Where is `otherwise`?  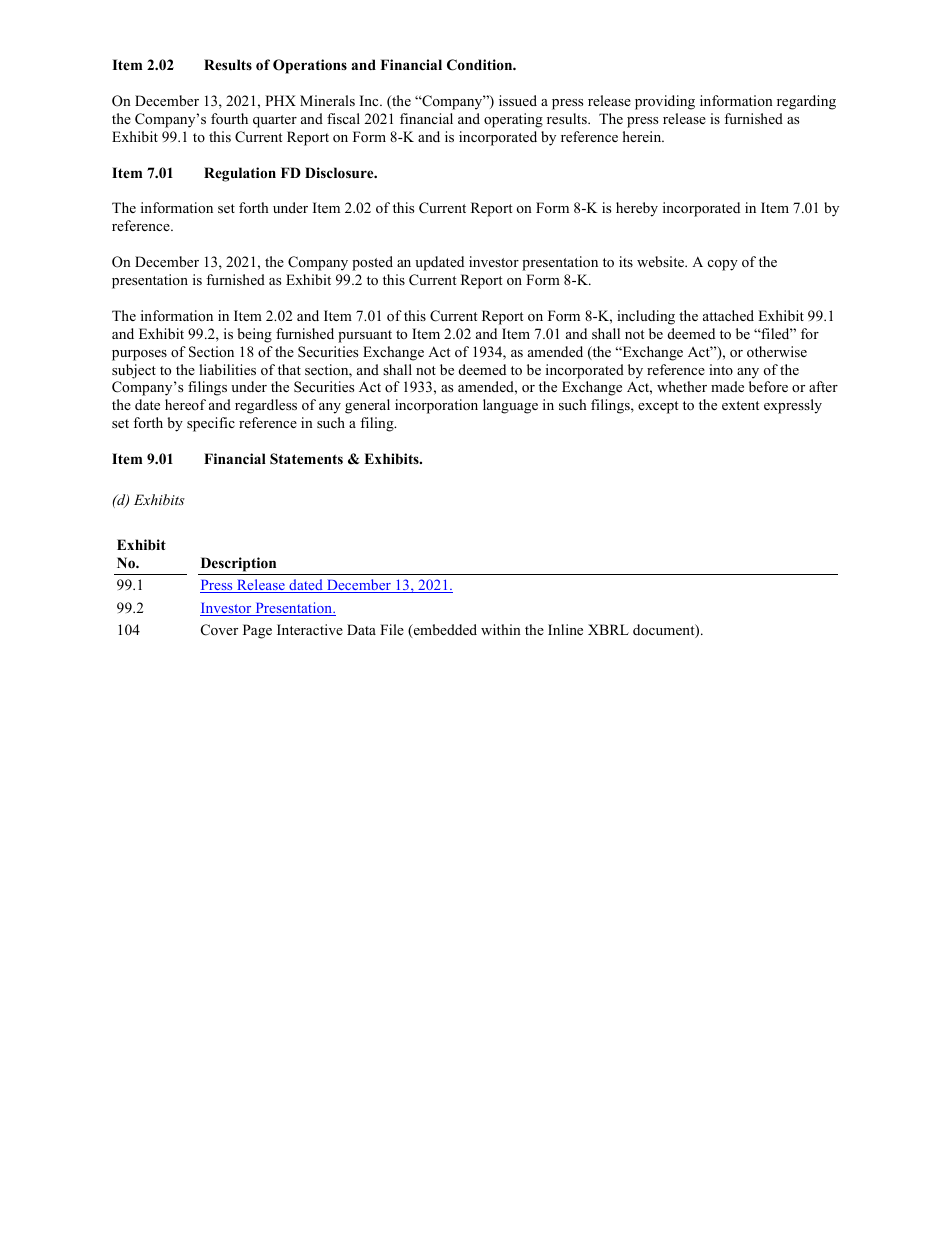
otherwise is located at coordinates (777, 351).
